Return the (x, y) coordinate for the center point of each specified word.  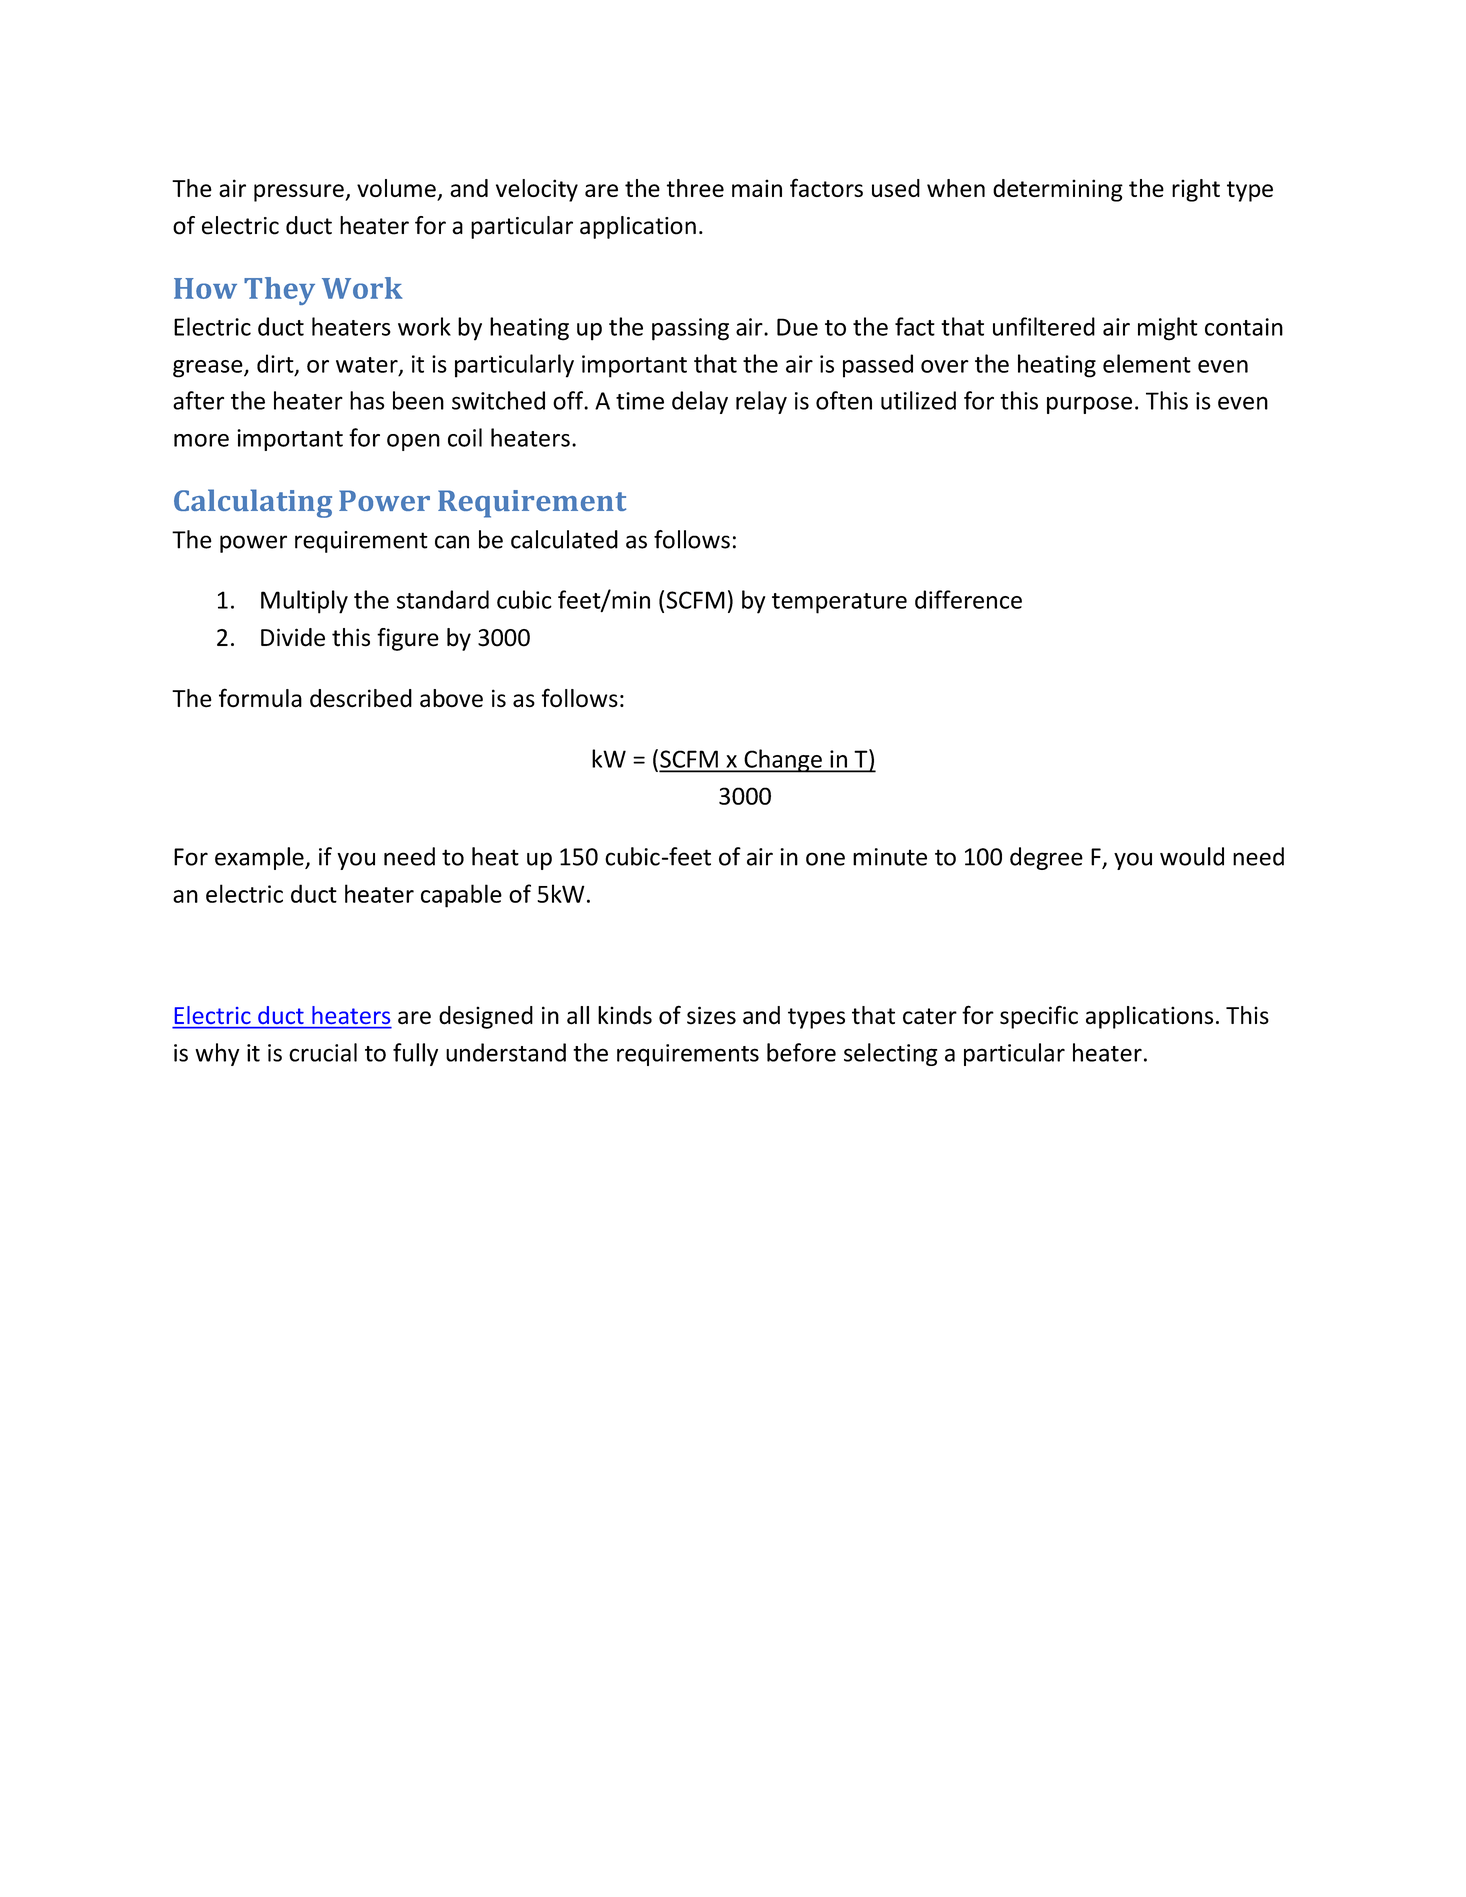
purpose (1089, 405)
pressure (300, 193)
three (695, 188)
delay (700, 402)
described (361, 698)
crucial (323, 1052)
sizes (711, 1015)
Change (783, 761)
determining (1058, 190)
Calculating (253, 503)
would (1192, 856)
